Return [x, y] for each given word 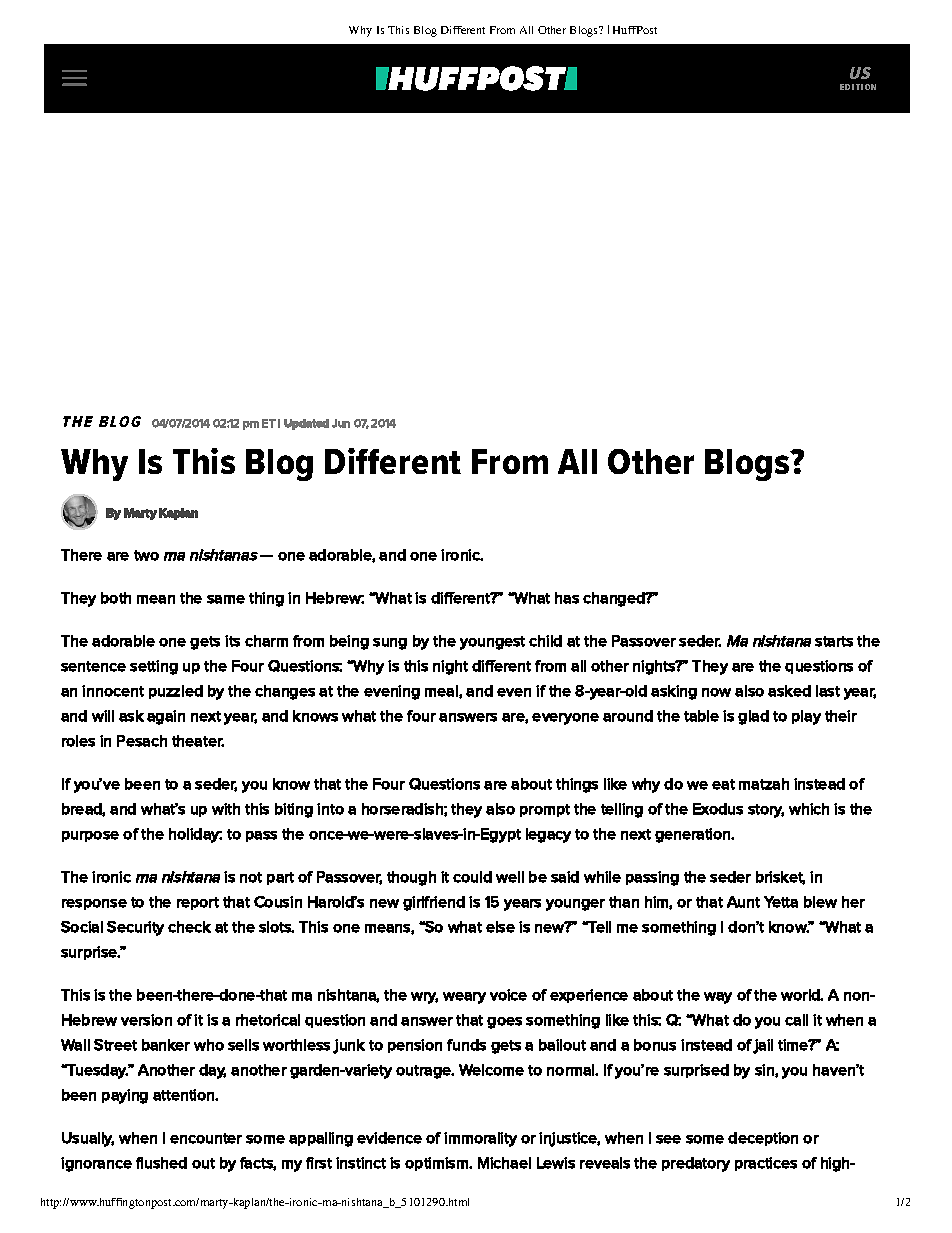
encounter [206, 1138]
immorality [480, 1139]
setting [154, 667]
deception [763, 1139]
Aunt [743, 902]
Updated [306, 424]
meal [442, 691]
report [198, 903]
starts [834, 641]
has [567, 598]
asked [789, 691]
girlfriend [434, 903]
